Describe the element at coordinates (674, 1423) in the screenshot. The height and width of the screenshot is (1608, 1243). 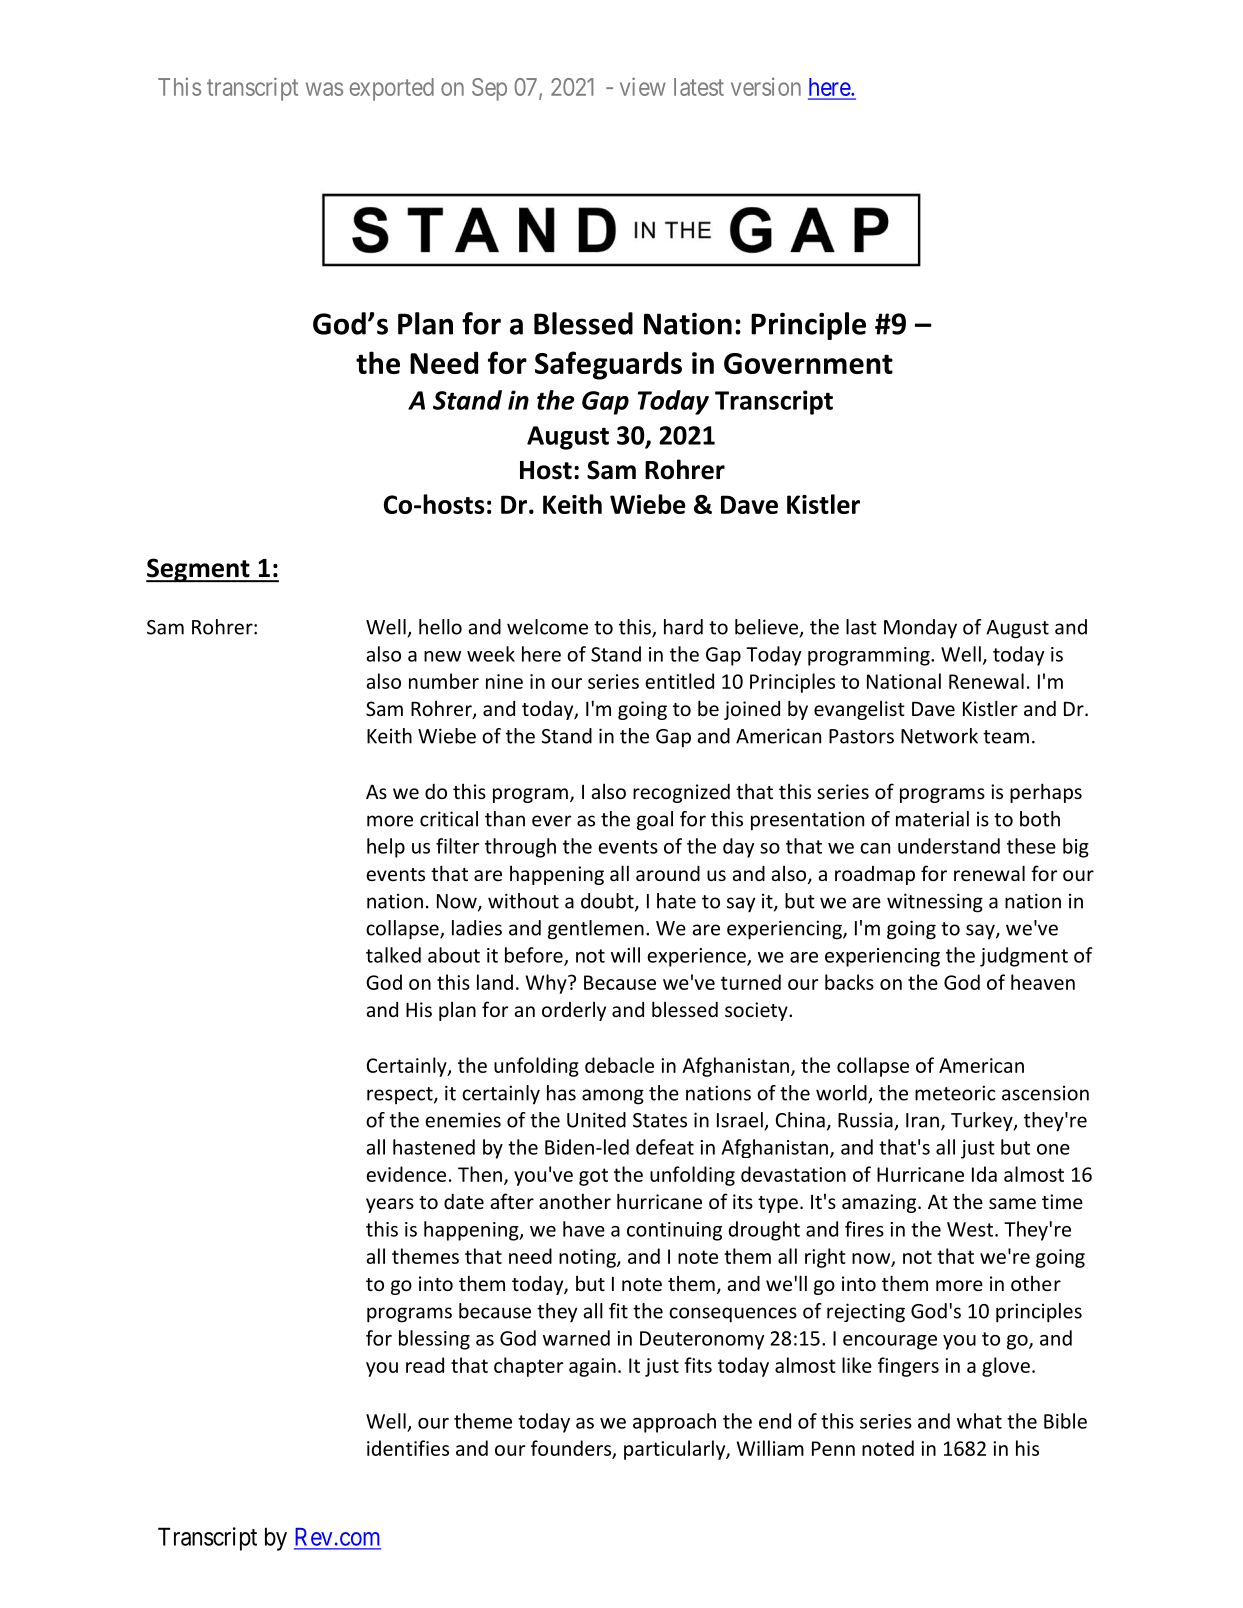
I see `approach` at that location.
